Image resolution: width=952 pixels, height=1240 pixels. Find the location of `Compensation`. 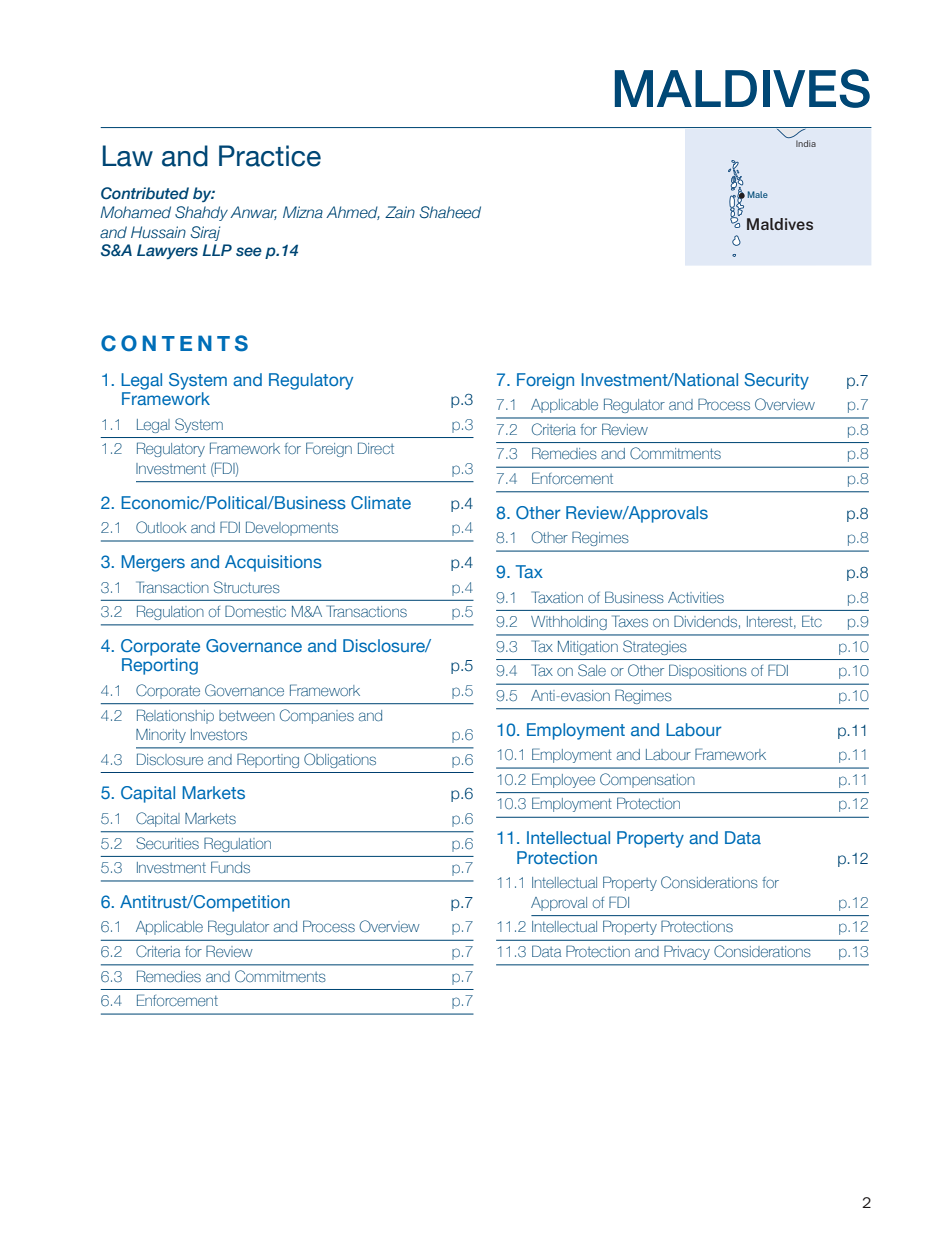

Compensation is located at coordinates (647, 780).
